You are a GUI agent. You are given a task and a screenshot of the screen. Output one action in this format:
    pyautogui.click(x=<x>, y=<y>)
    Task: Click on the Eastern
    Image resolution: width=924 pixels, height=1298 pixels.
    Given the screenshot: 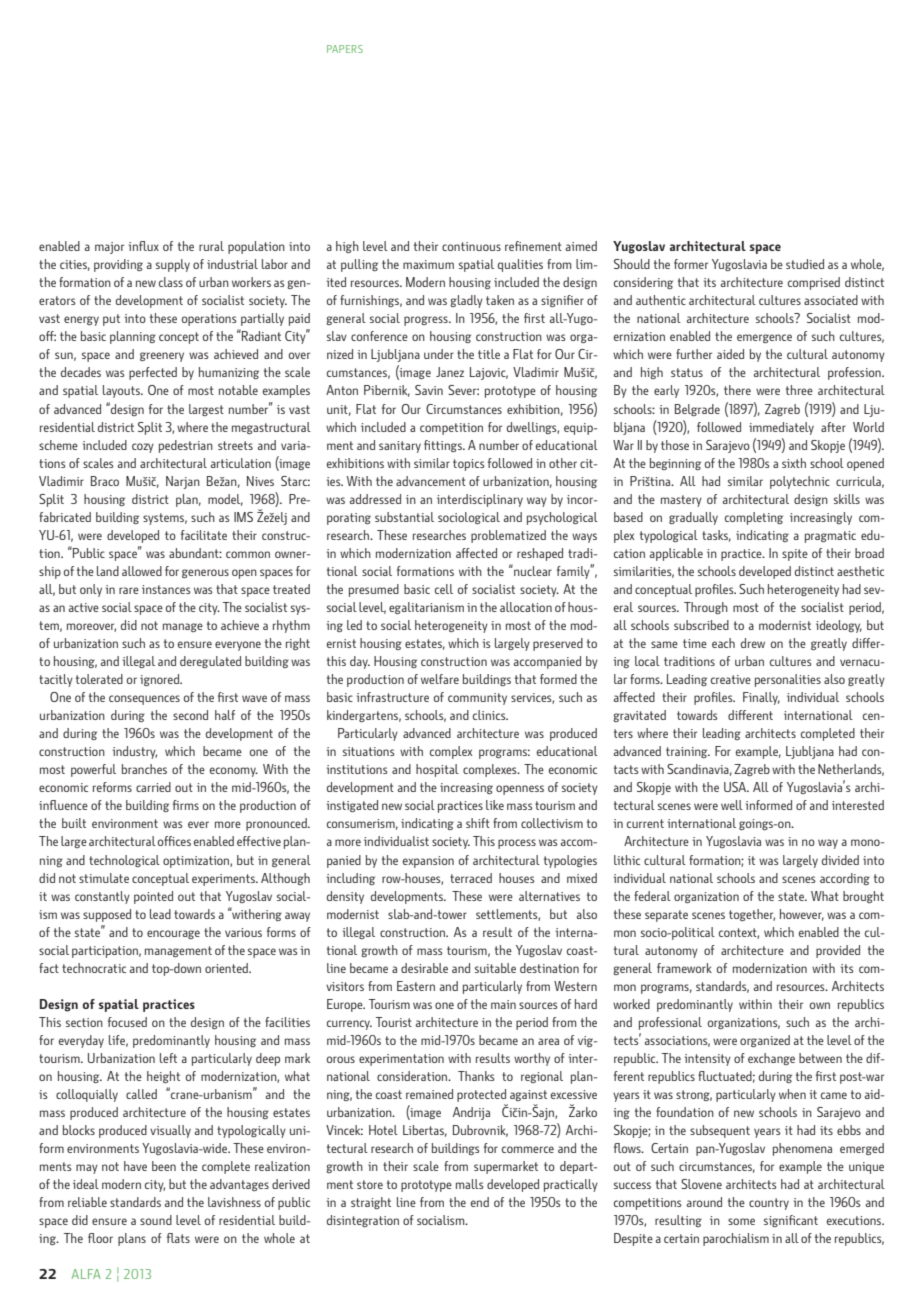 What is the action you would take?
    pyautogui.click(x=416, y=986)
